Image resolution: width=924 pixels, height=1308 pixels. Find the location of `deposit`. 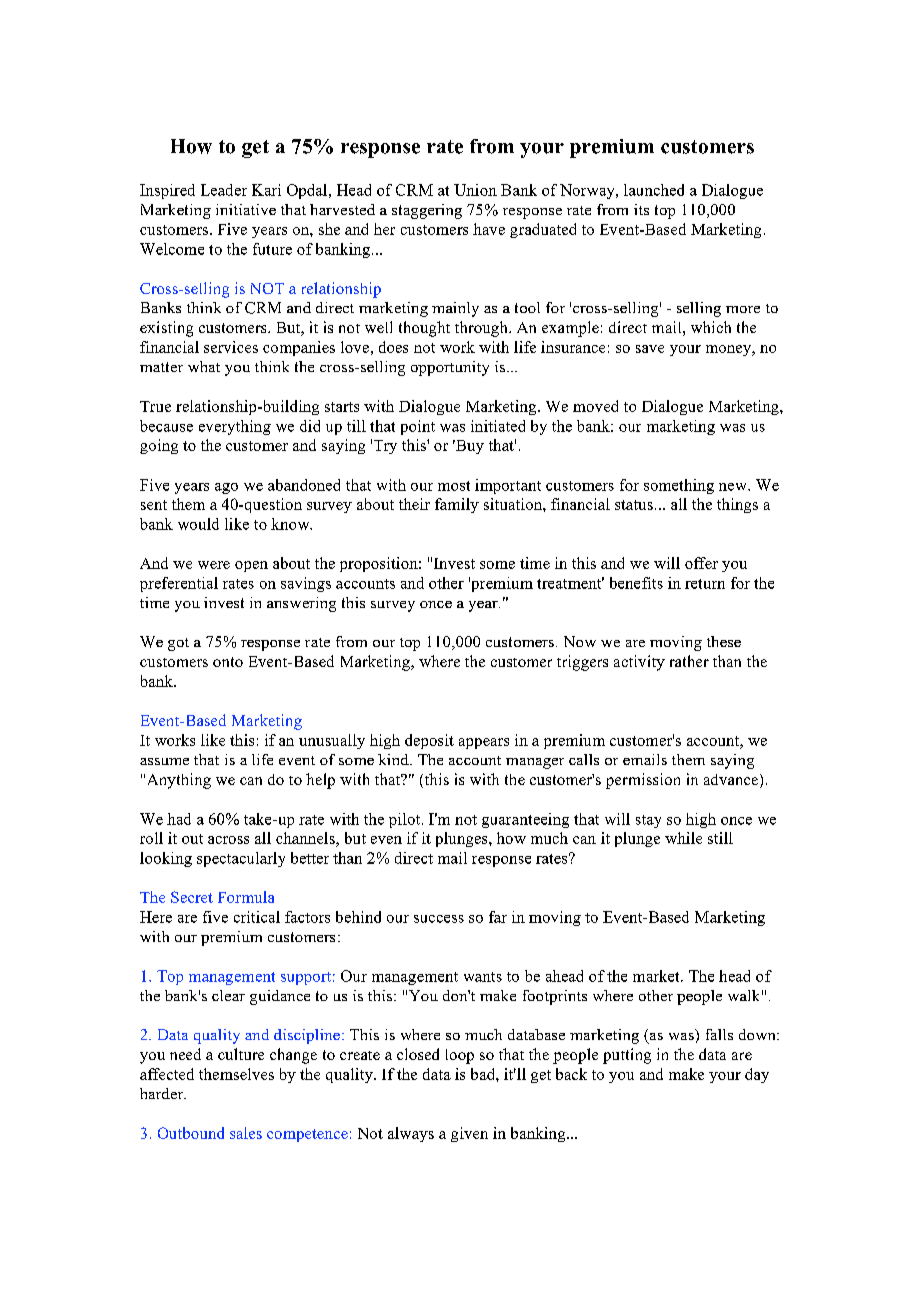

deposit is located at coordinates (429, 741).
